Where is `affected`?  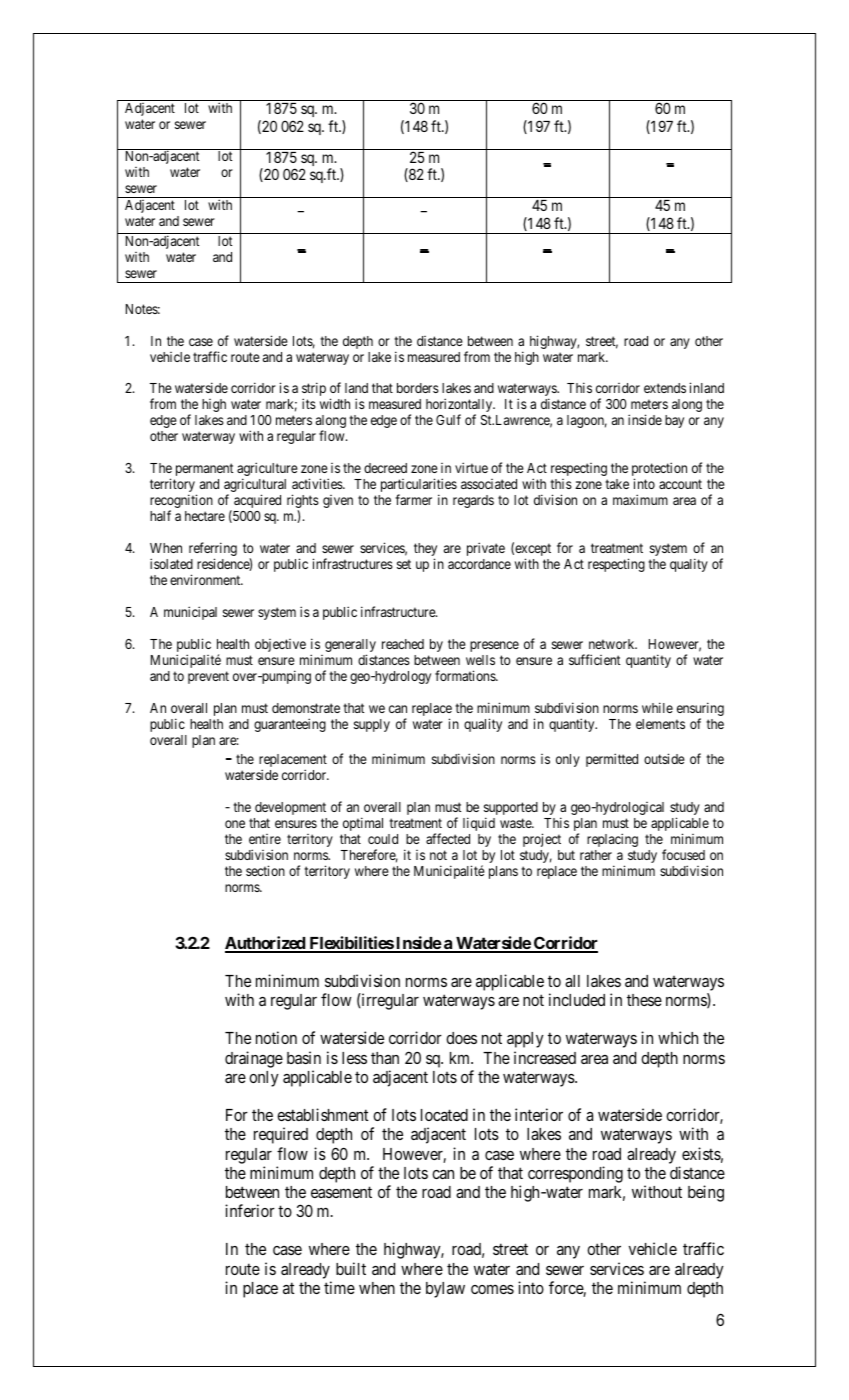 affected is located at coordinates (448, 838).
